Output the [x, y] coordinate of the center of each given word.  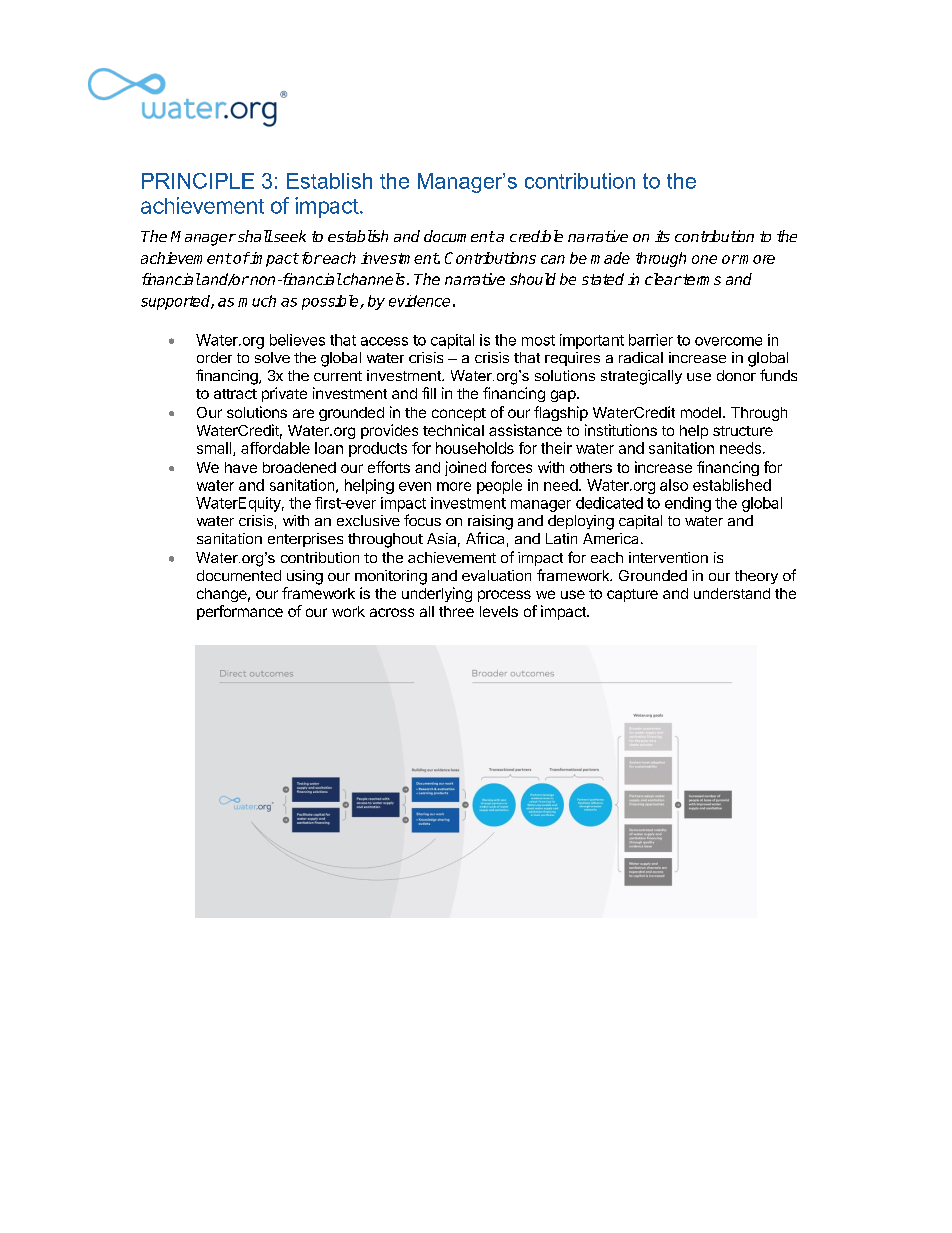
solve [272, 357]
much [257, 301]
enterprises [305, 540]
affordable [275, 448]
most [538, 340]
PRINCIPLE [198, 181]
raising [490, 522]
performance [240, 612]
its [662, 236]
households [475, 448]
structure [743, 431]
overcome [728, 341]
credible [536, 236]
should [533, 279]
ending [688, 504]
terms [701, 279]
